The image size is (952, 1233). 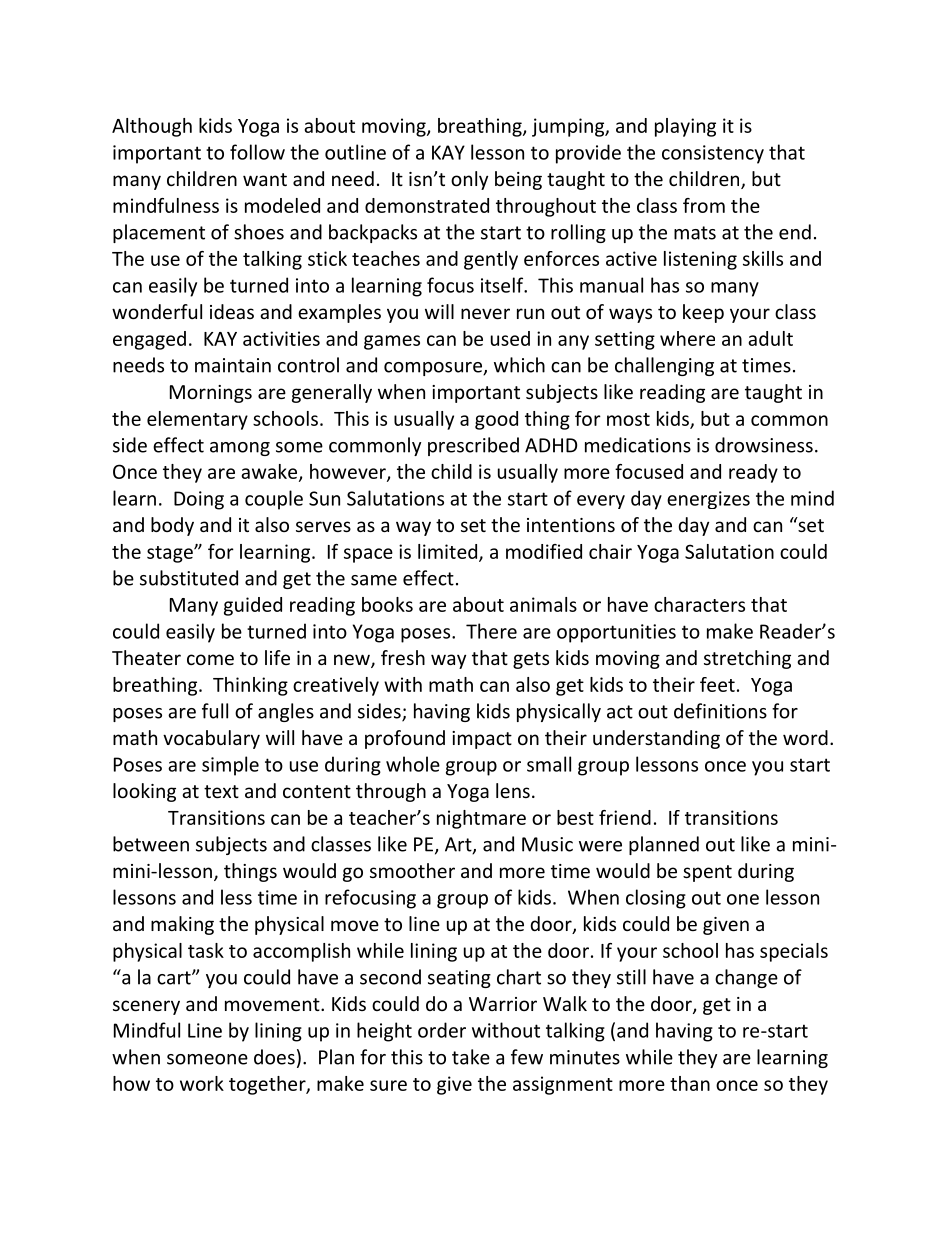 I want to click on consistency, so click(x=713, y=154).
